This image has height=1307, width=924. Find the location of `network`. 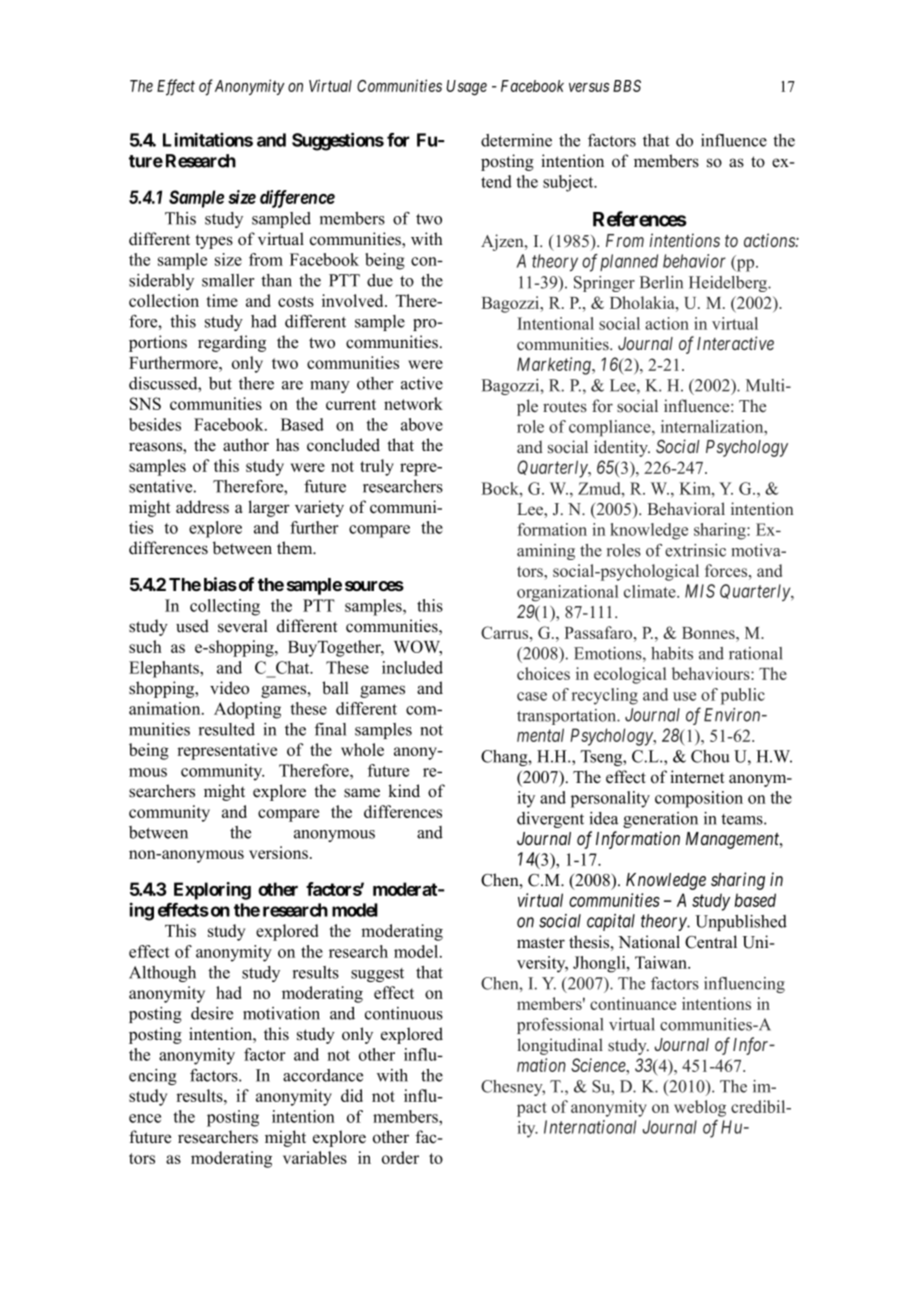

network is located at coordinates (413, 403).
